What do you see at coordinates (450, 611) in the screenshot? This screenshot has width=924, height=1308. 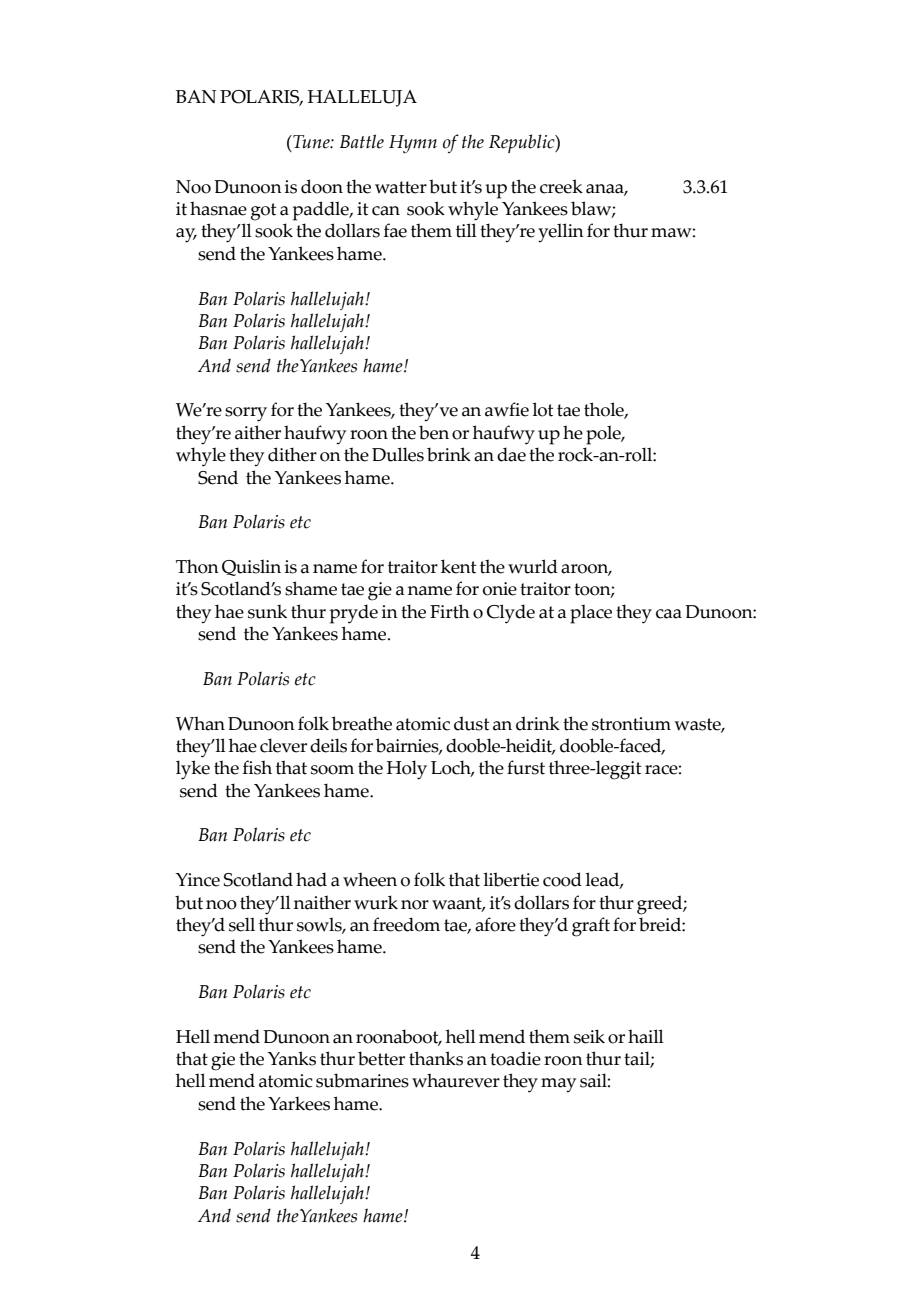 I see `Firth` at bounding box center [450, 611].
